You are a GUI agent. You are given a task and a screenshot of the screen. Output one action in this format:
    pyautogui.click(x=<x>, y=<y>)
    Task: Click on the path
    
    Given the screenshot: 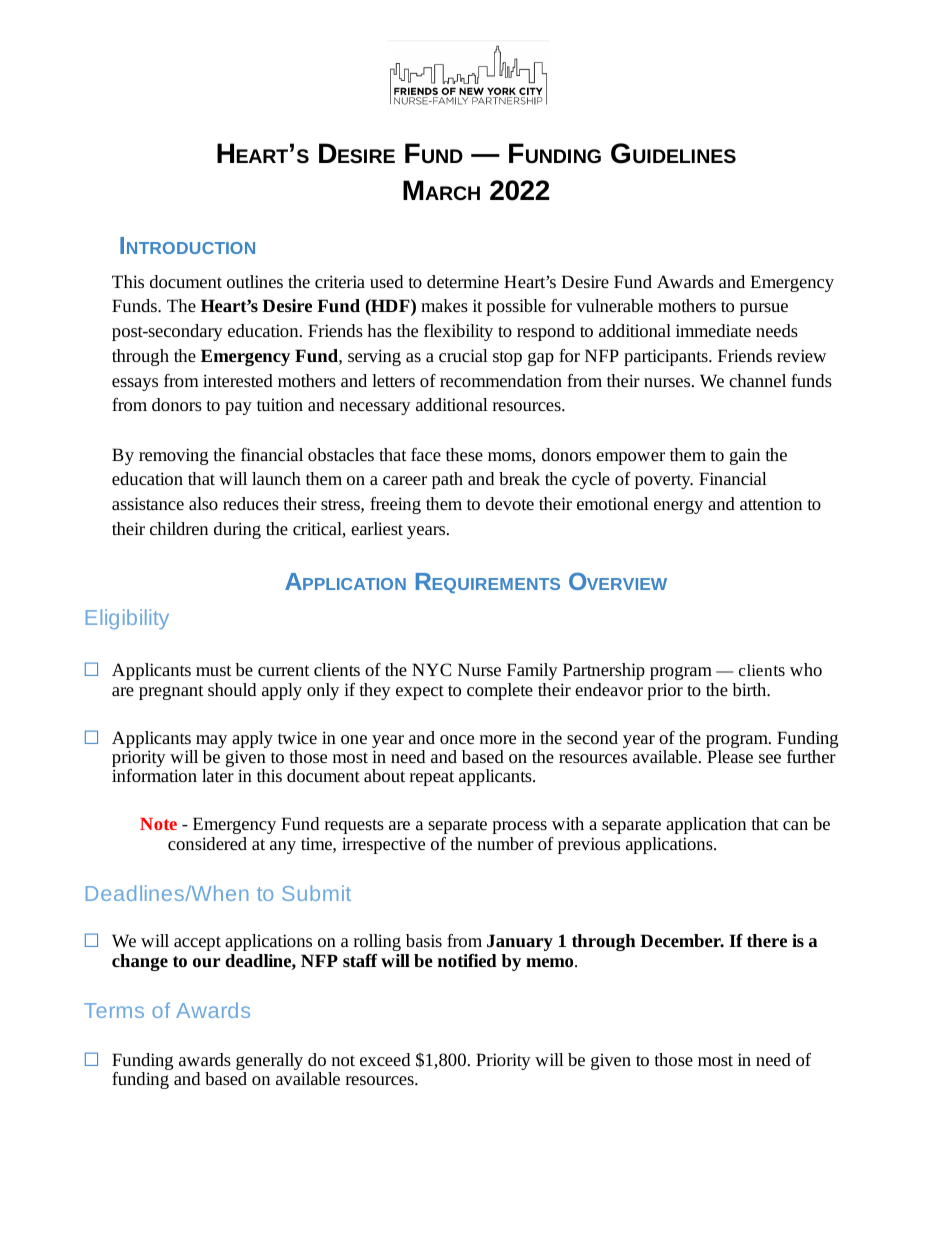 What is the action you would take?
    pyautogui.click(x=447, y=480)
